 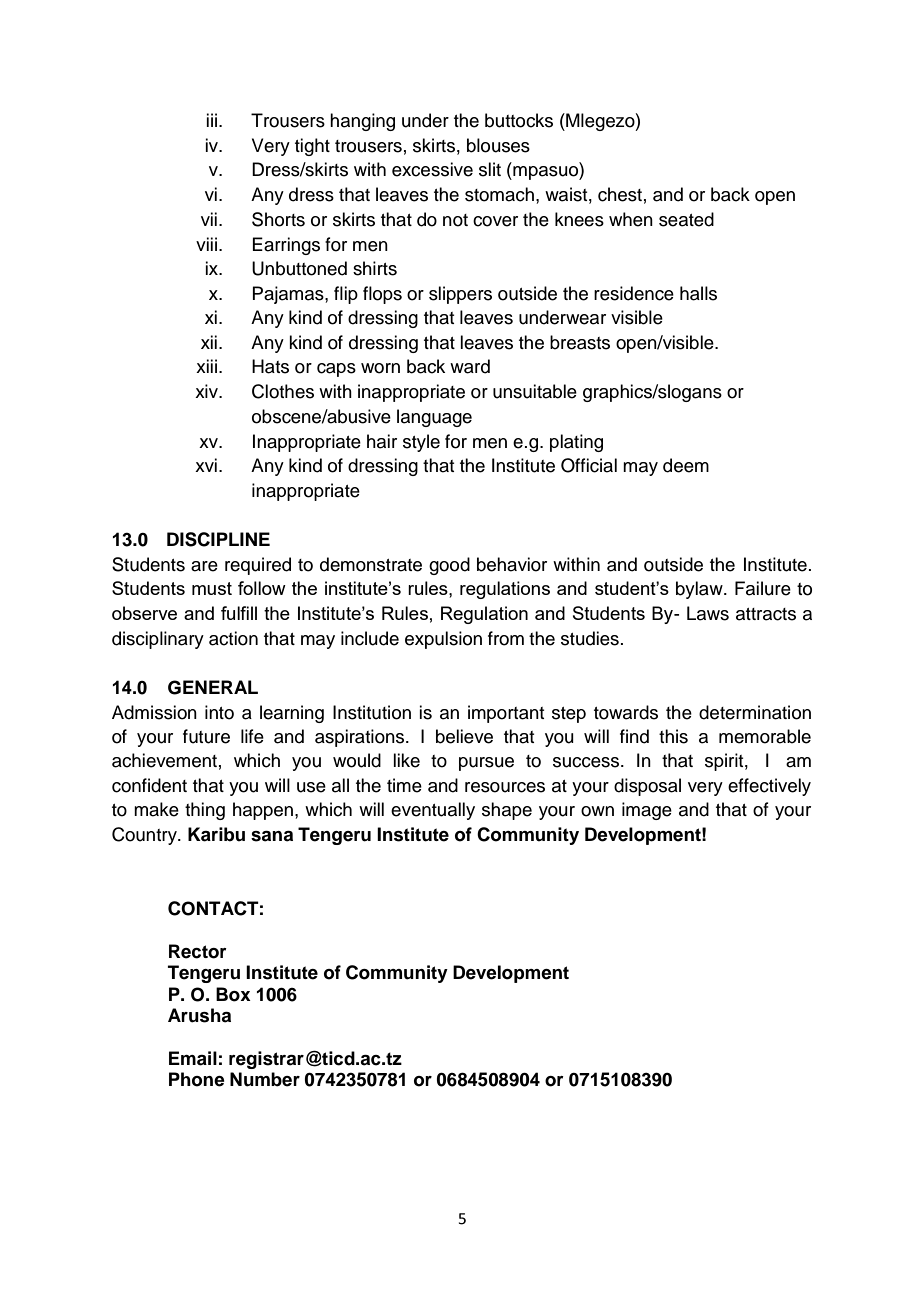 I want to click on future, so click(x=206, y=736).
